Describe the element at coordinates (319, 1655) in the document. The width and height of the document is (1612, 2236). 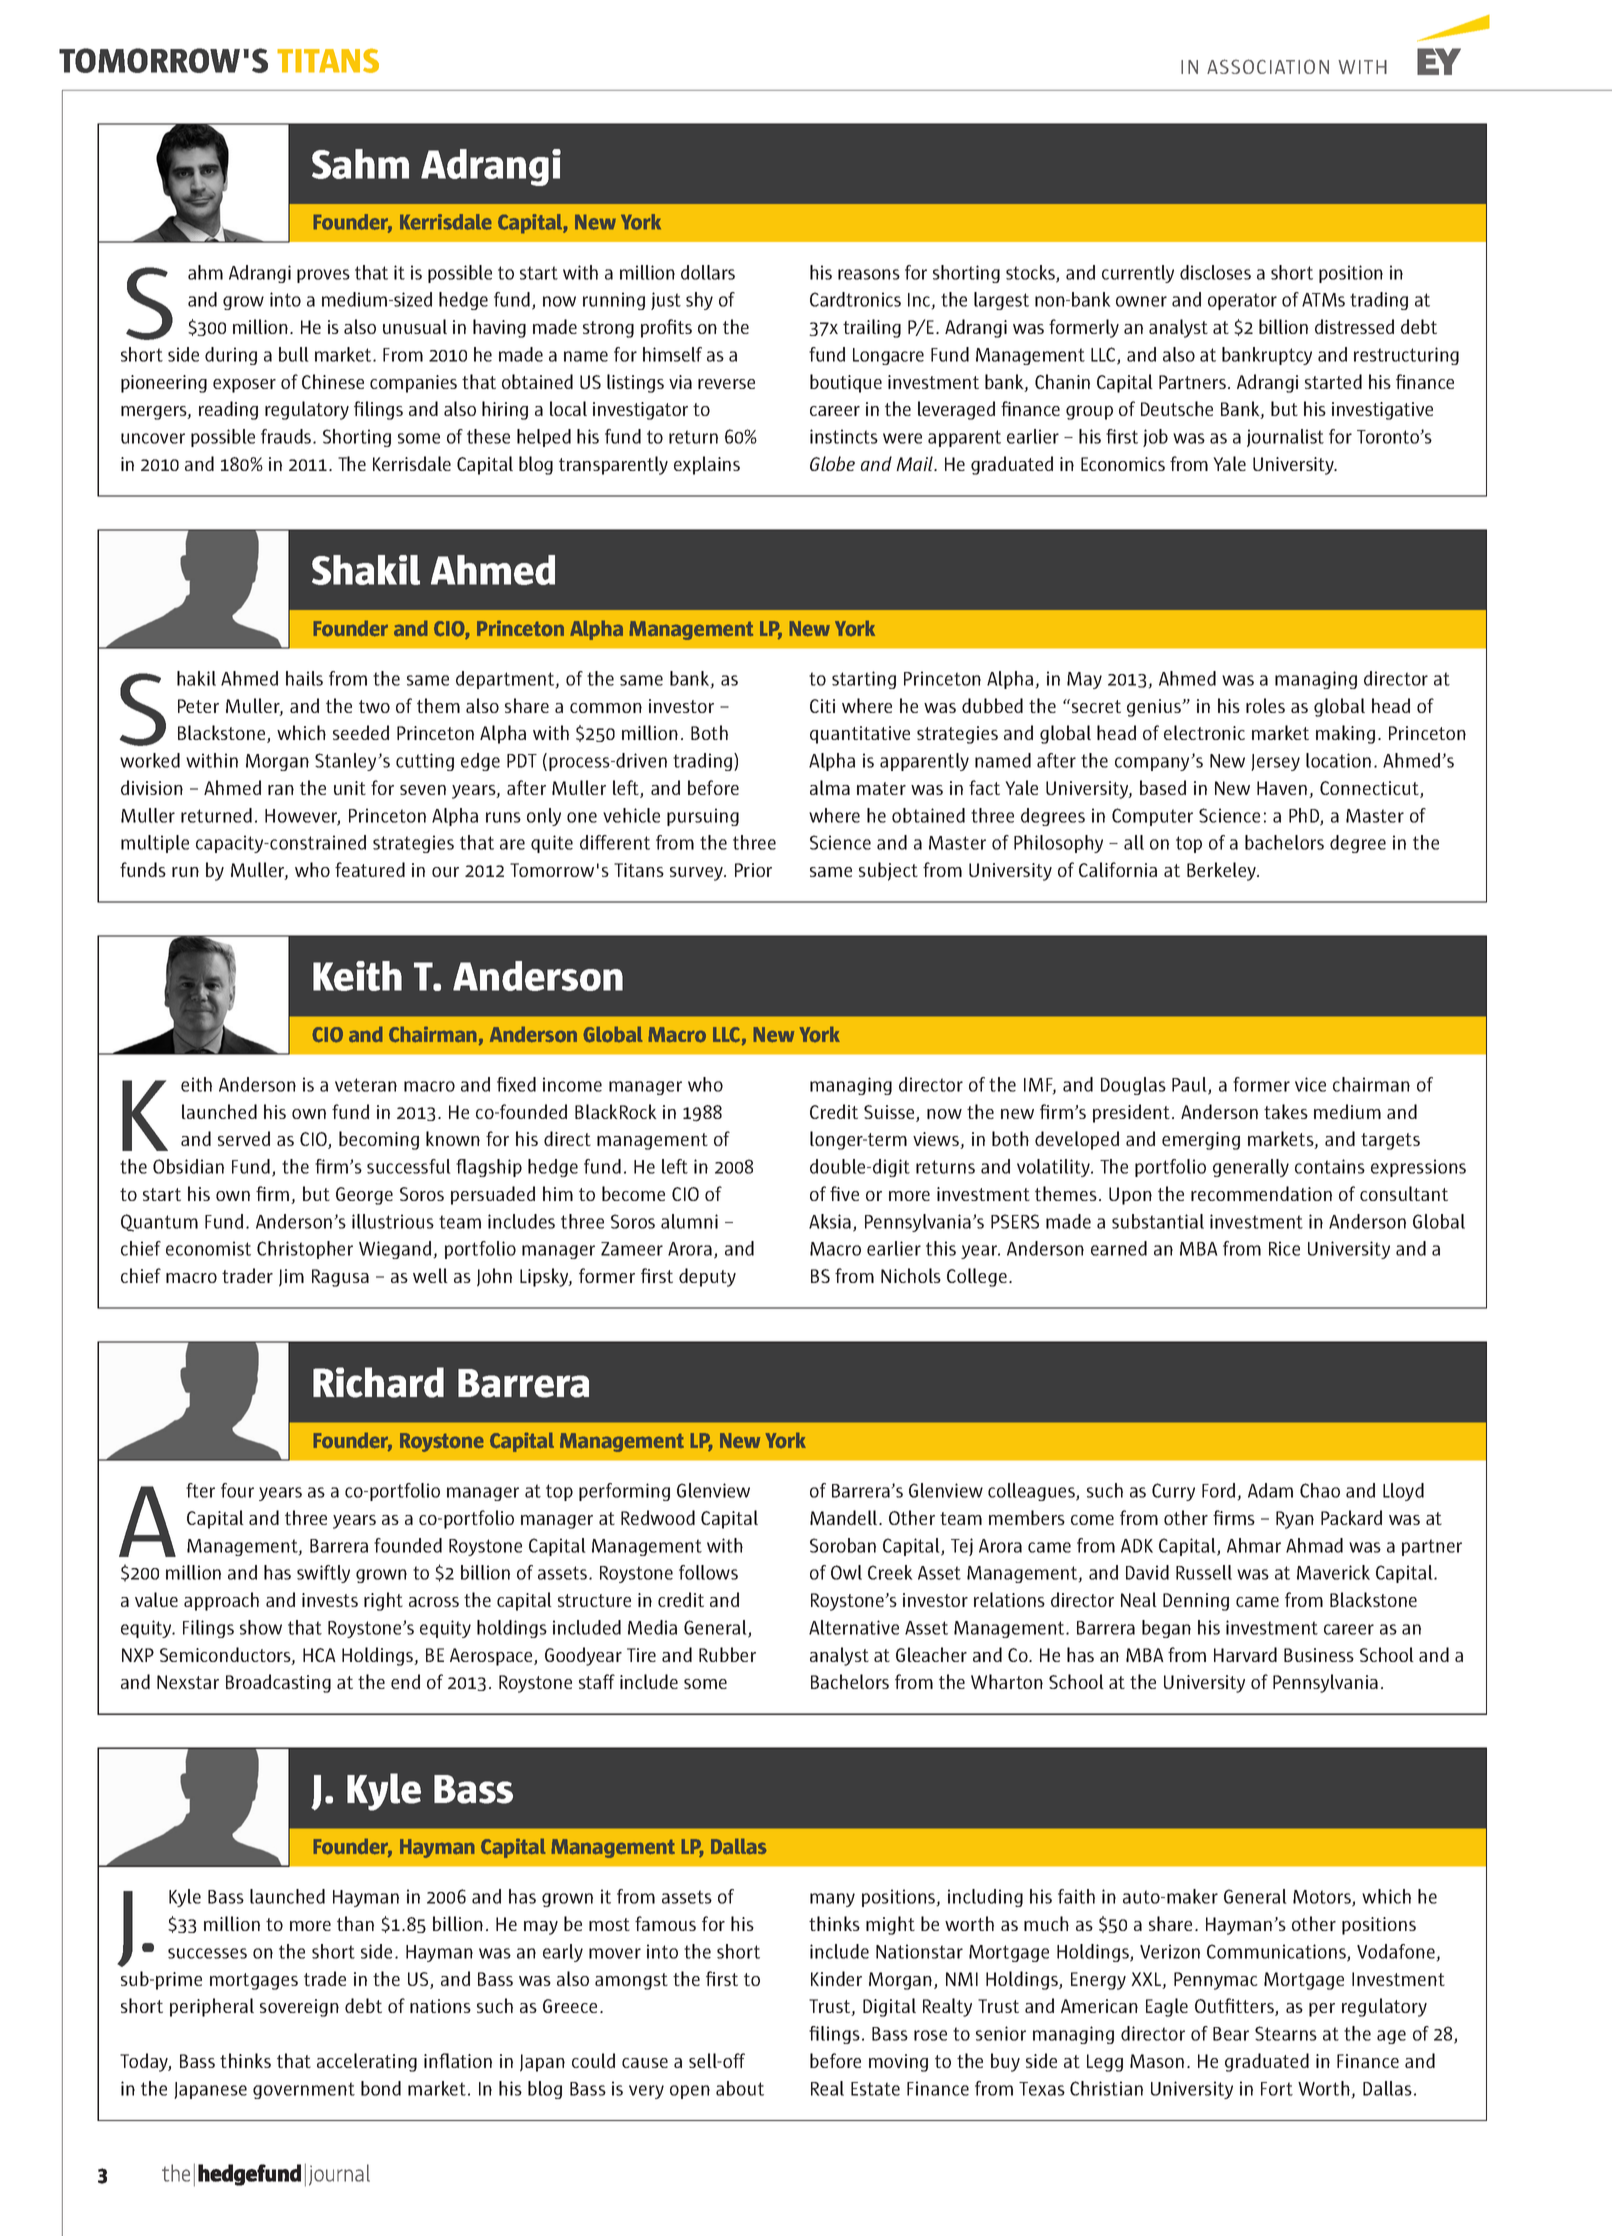
I see `HCA` at that location.
